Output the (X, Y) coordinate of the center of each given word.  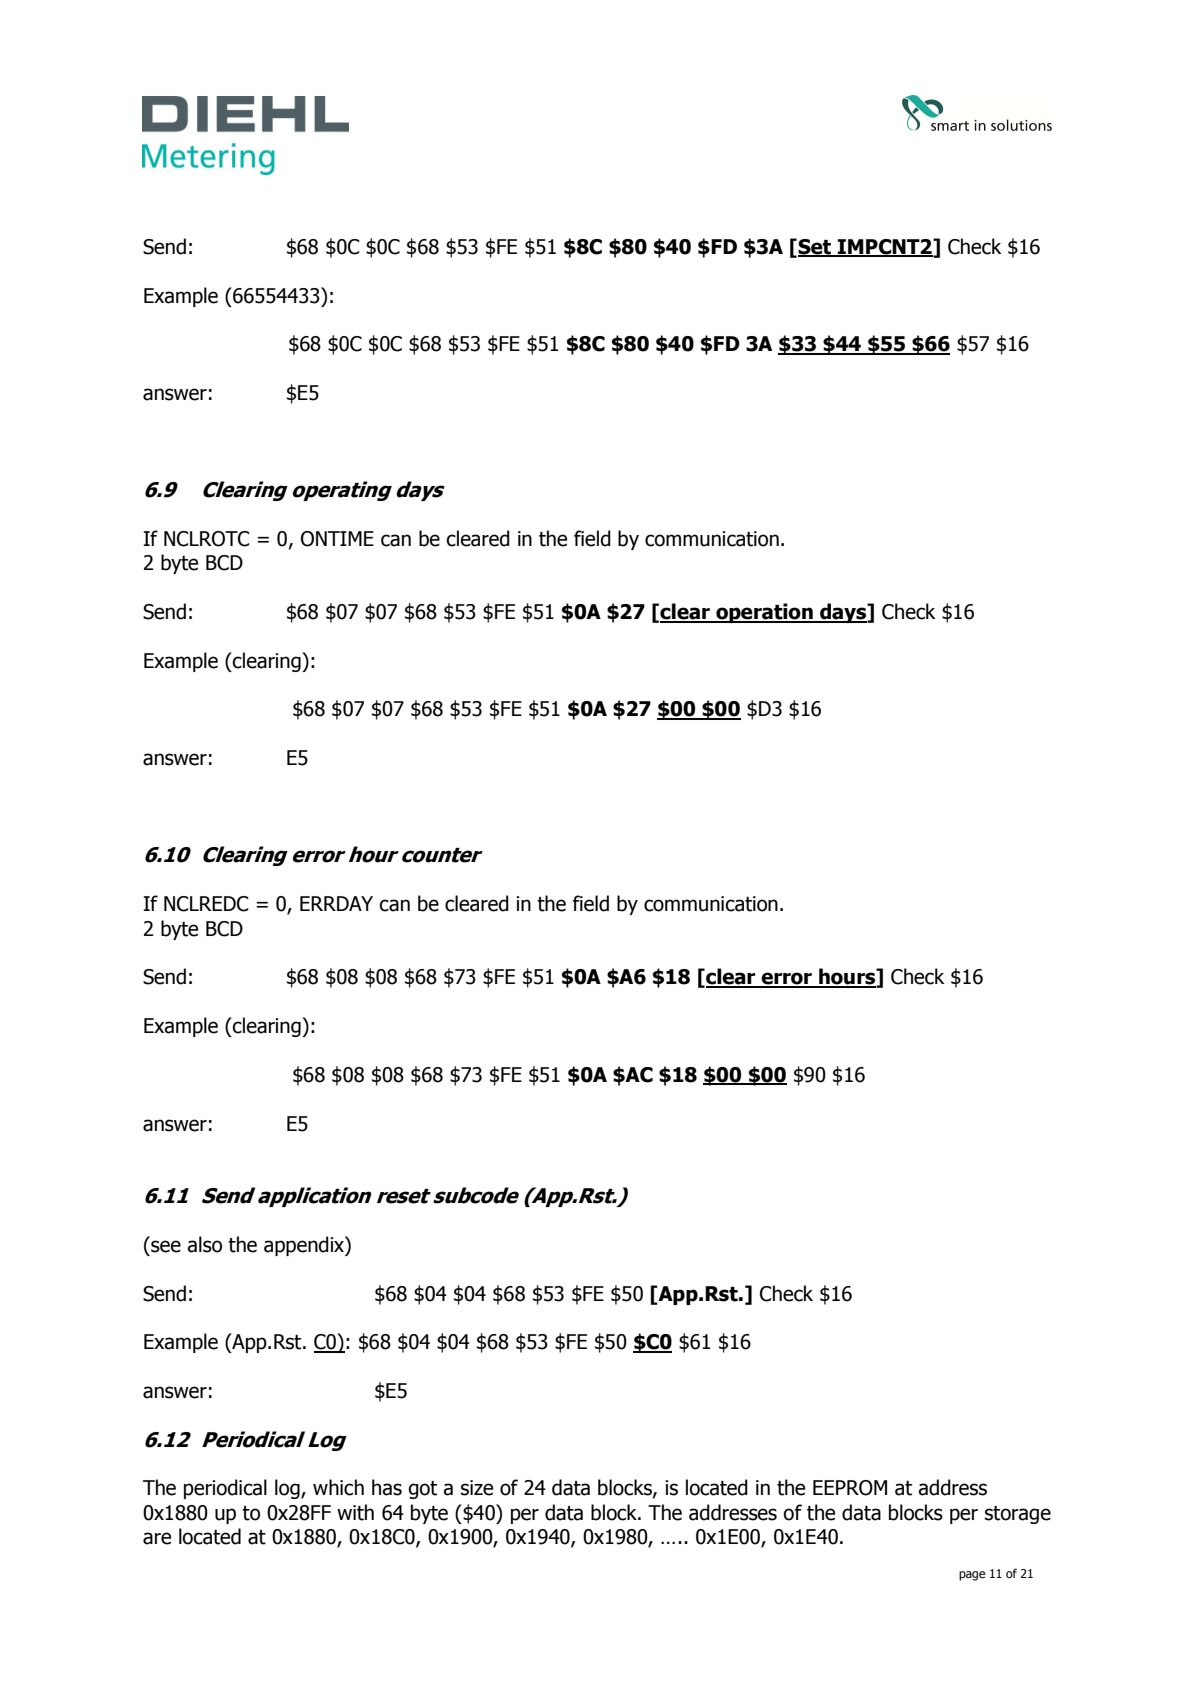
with (355, 1512)
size (477, 1488)
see (166, 1246)
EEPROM (850, 1488)
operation (764, 613)
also (204, 1244)
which (338, 1487)
